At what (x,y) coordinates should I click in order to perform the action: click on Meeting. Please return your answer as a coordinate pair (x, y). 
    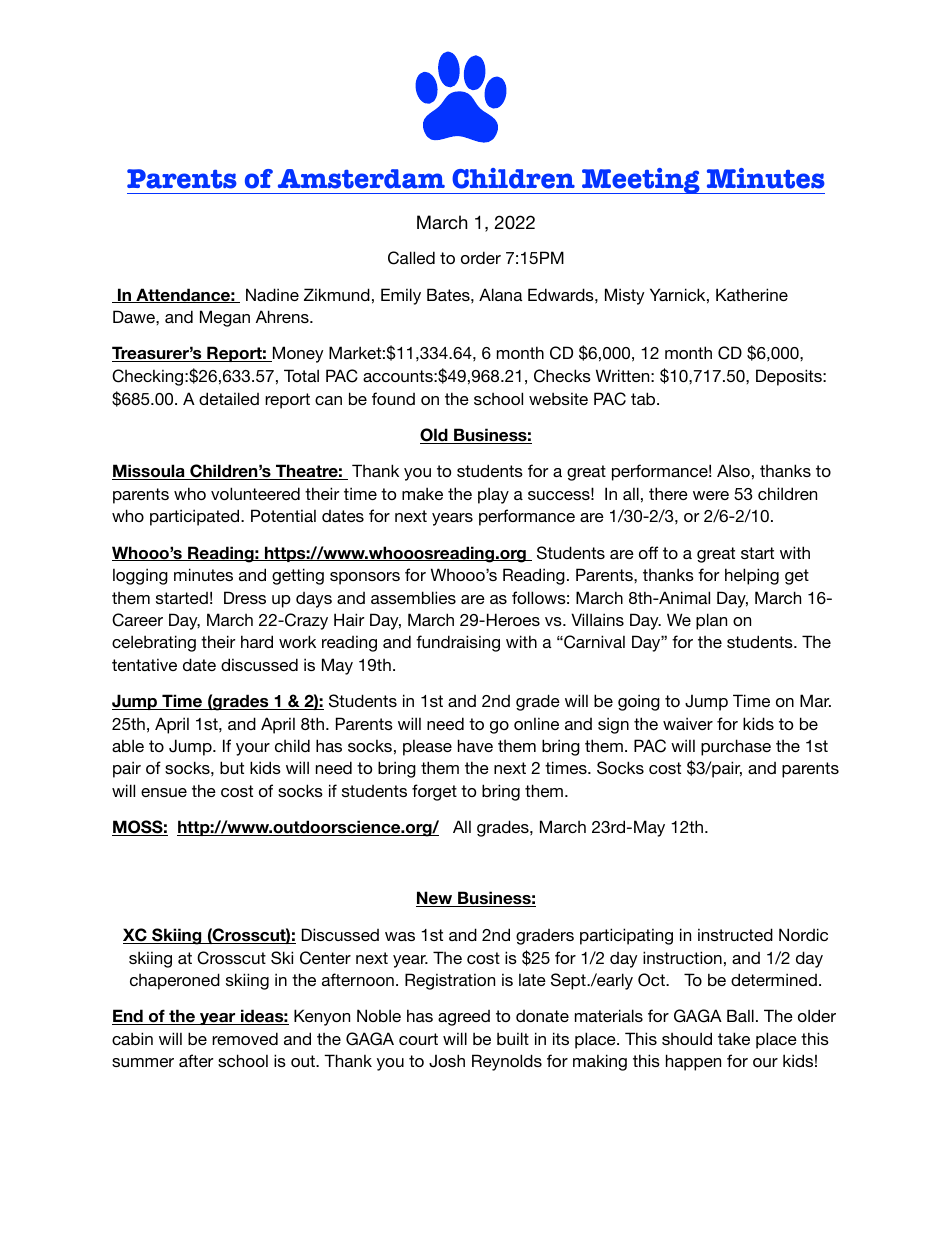
    Looking at the image, I should click on (641, 181).
